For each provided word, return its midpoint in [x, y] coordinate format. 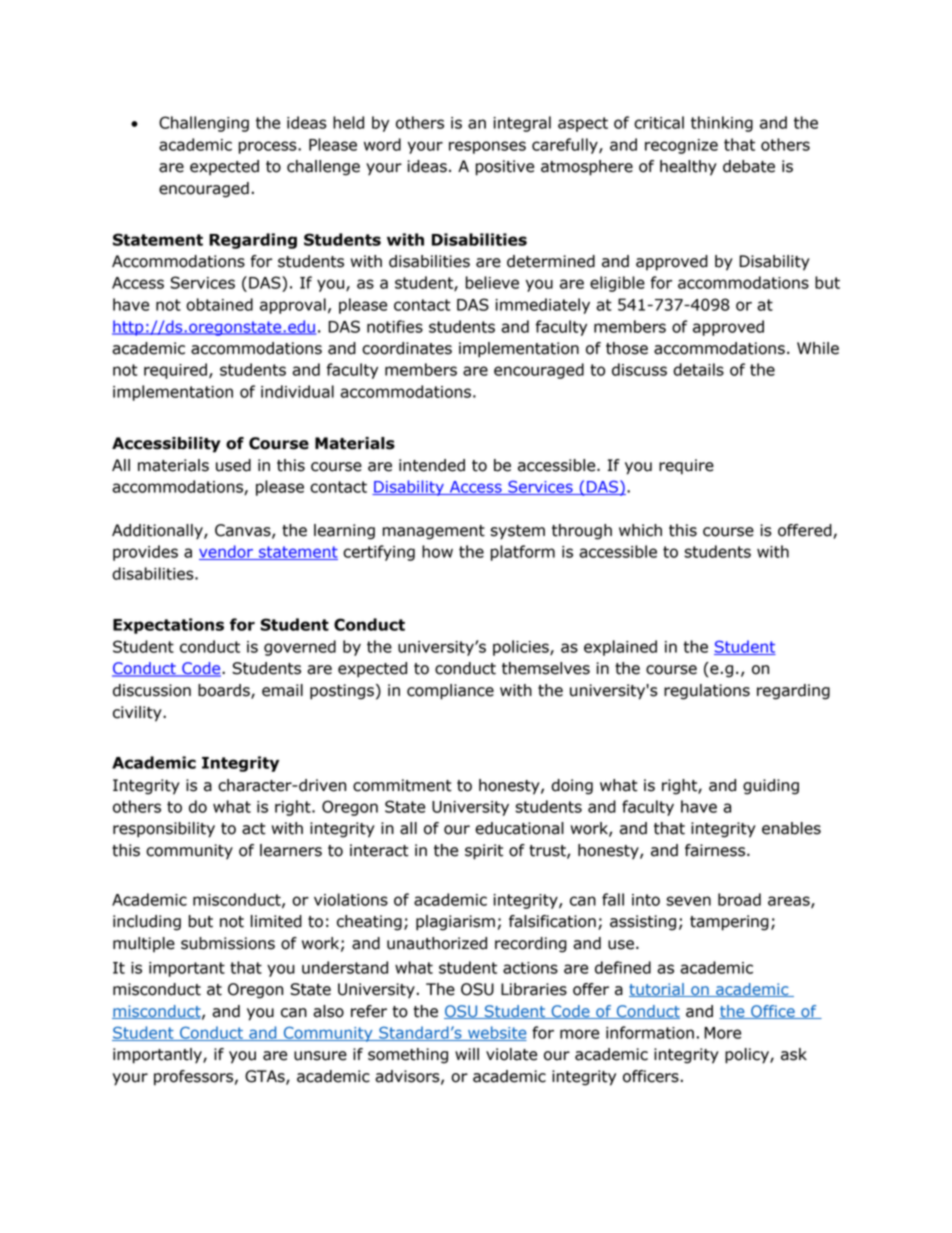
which [640, 530]
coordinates [407, 348]
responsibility [164, 830]
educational [519, 828]
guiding [771, 787]
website [496, 1033]
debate [749, 166]
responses [487, 147]
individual [297, 391]
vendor [227, 552]
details [698, 369]
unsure [320, 1056]
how [437, 551]
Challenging [204, 124]
